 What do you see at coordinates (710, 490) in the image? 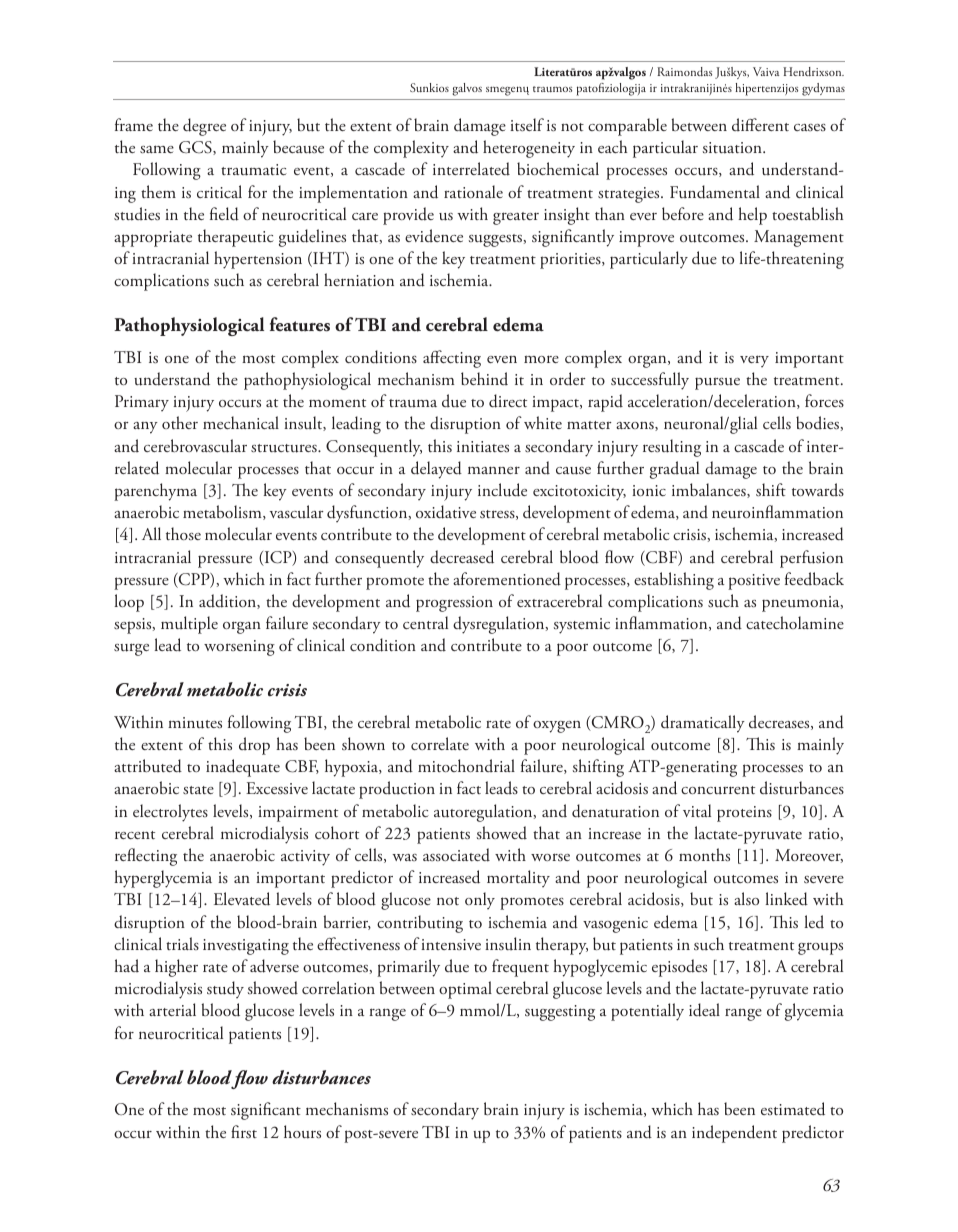
I see `imbalances` at bounding box center [710, 490].
